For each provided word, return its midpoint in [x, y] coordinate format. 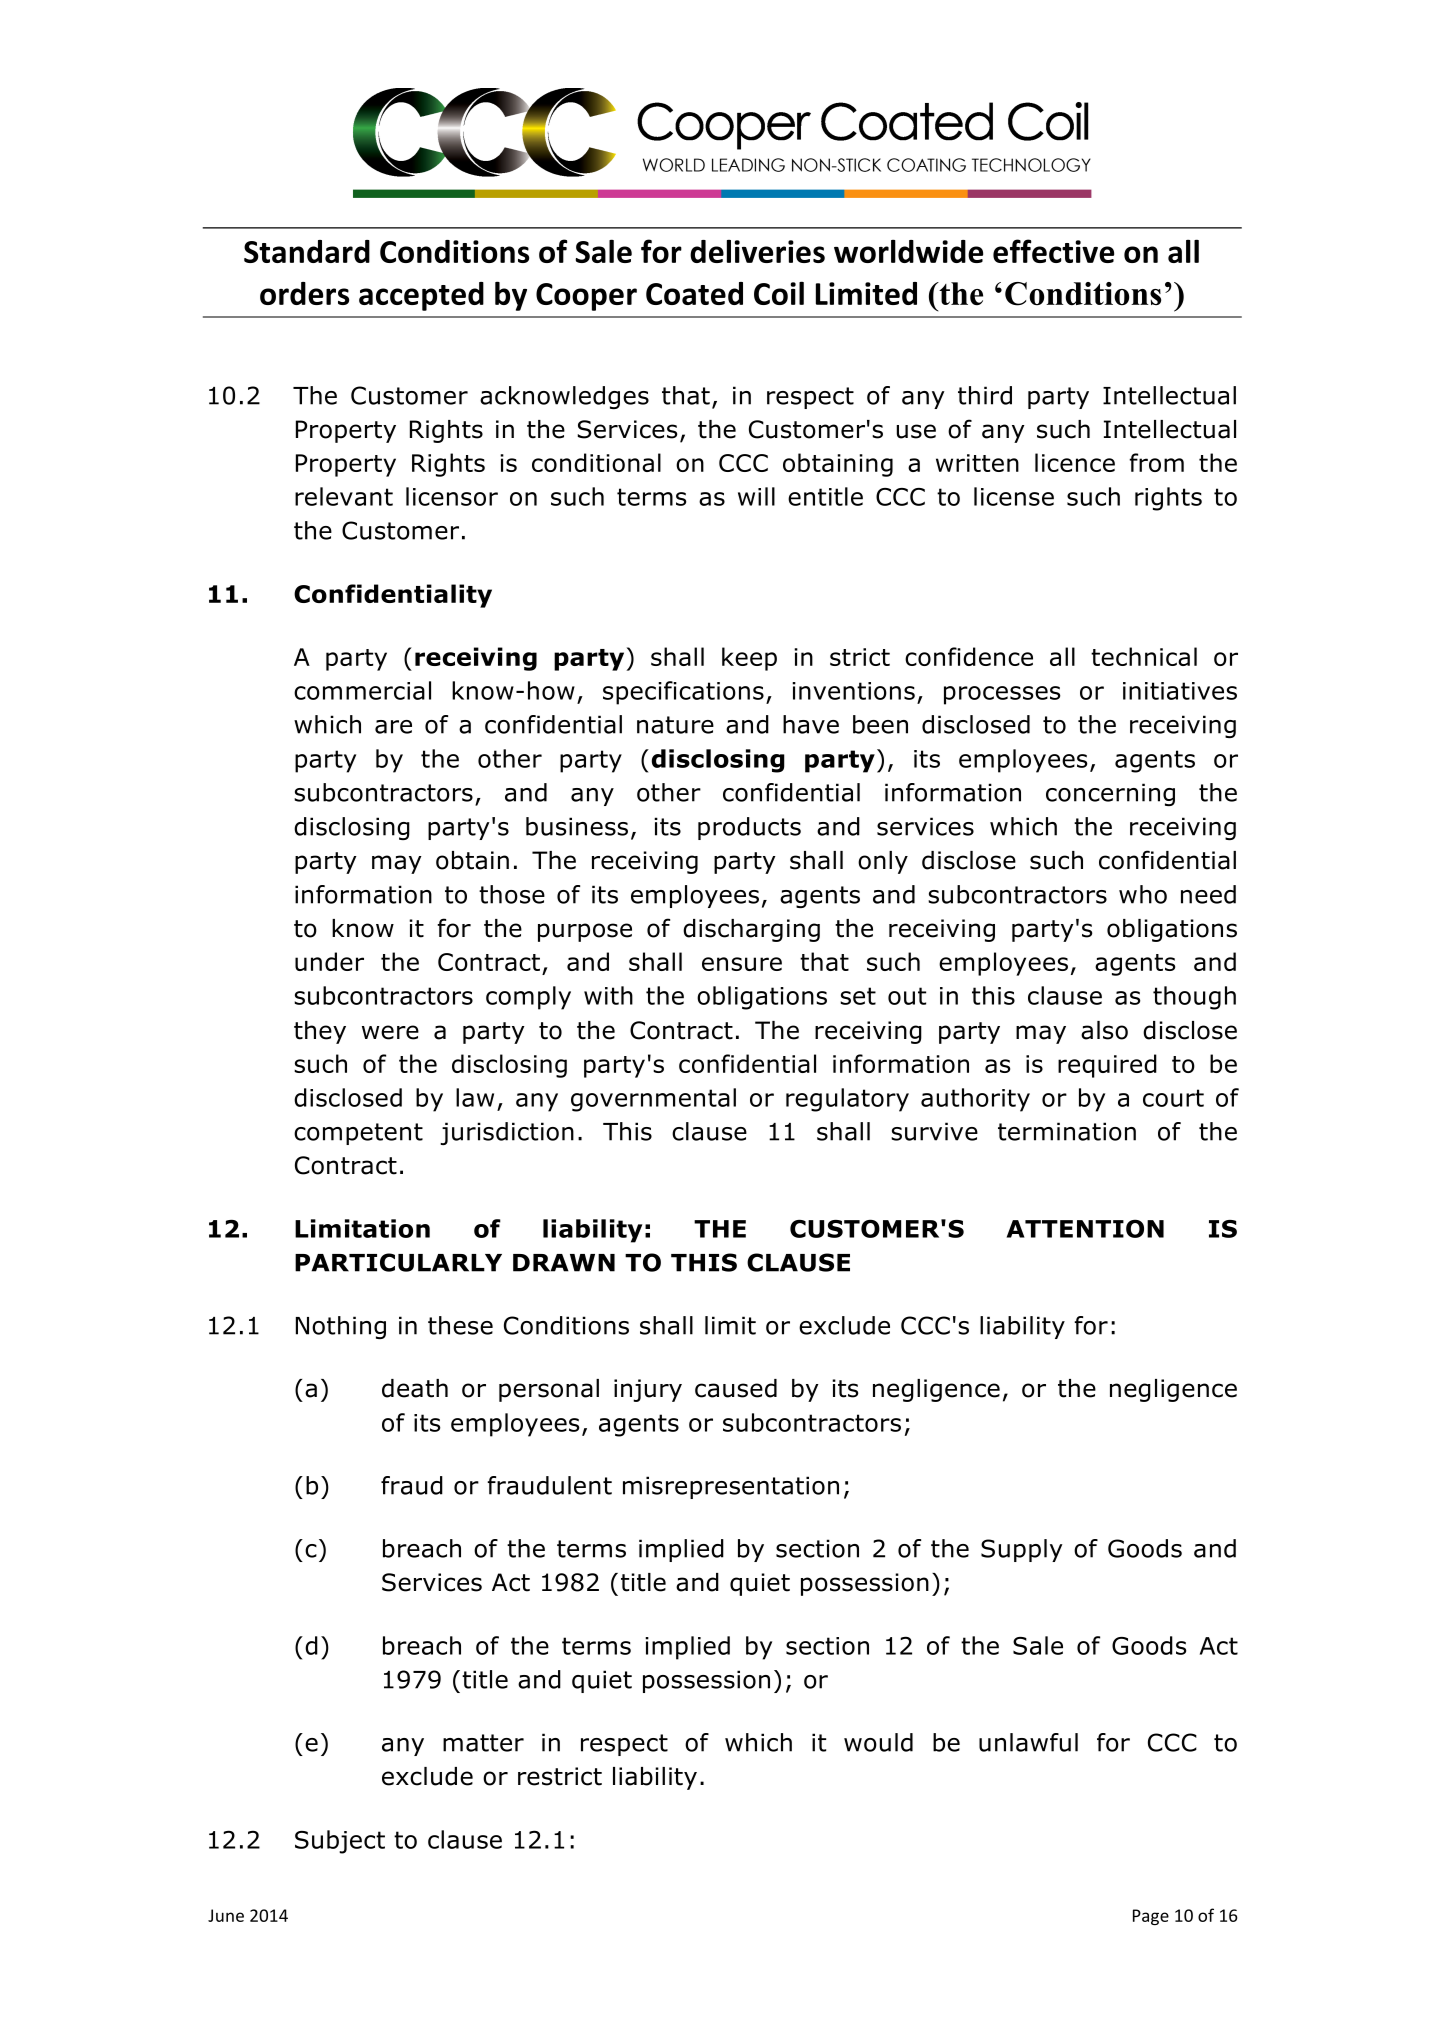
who [1143, 894]
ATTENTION [1085, 1228]
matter [483, 1743]
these [460, 1325]
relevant [344, 496]
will [756, 496]
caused [736, 1388]
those [512, 894]
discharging [751, 930]
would [878, 1742]
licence [1075, 462]
